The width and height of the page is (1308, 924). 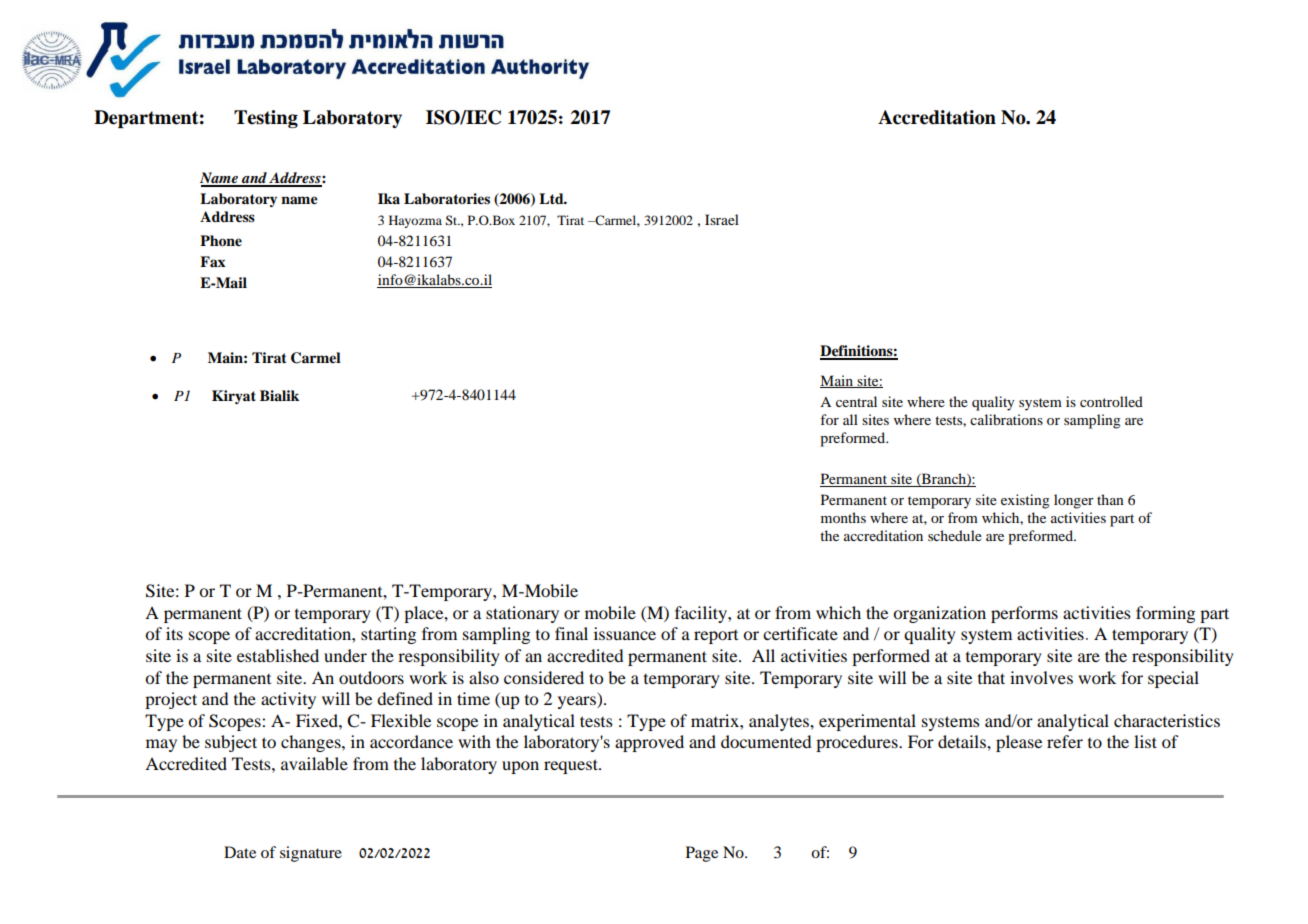 I want to click on Israel, so click(x=722, y=219).
